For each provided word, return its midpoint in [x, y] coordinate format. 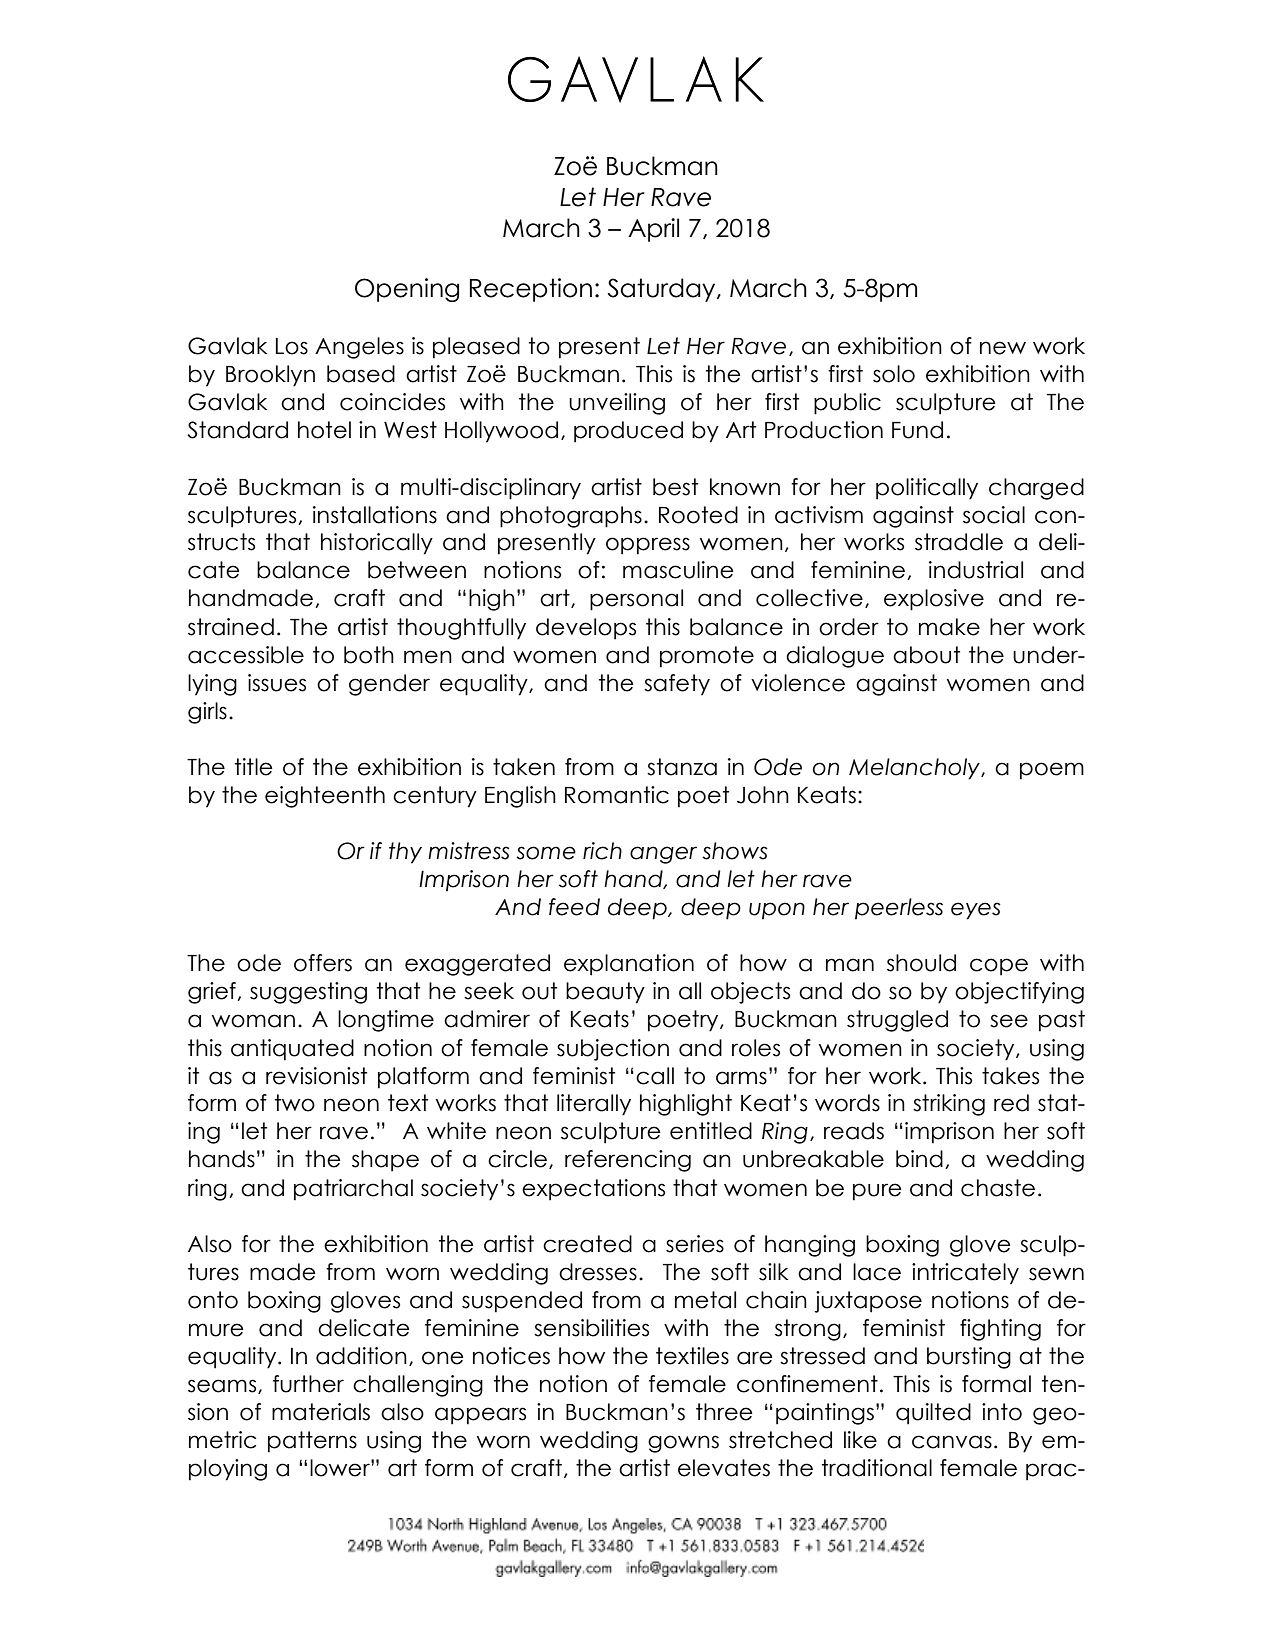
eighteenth [325, 797]
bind [919, 1159]
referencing [628, 1161]
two [295, 1103]
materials [321, 1412]
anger [663, 855]
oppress [648, 546]
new [1003, 348]
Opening [407, 290]
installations [375, 515]
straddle [959, 542]
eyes [976, 911]
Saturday [663, 290]
